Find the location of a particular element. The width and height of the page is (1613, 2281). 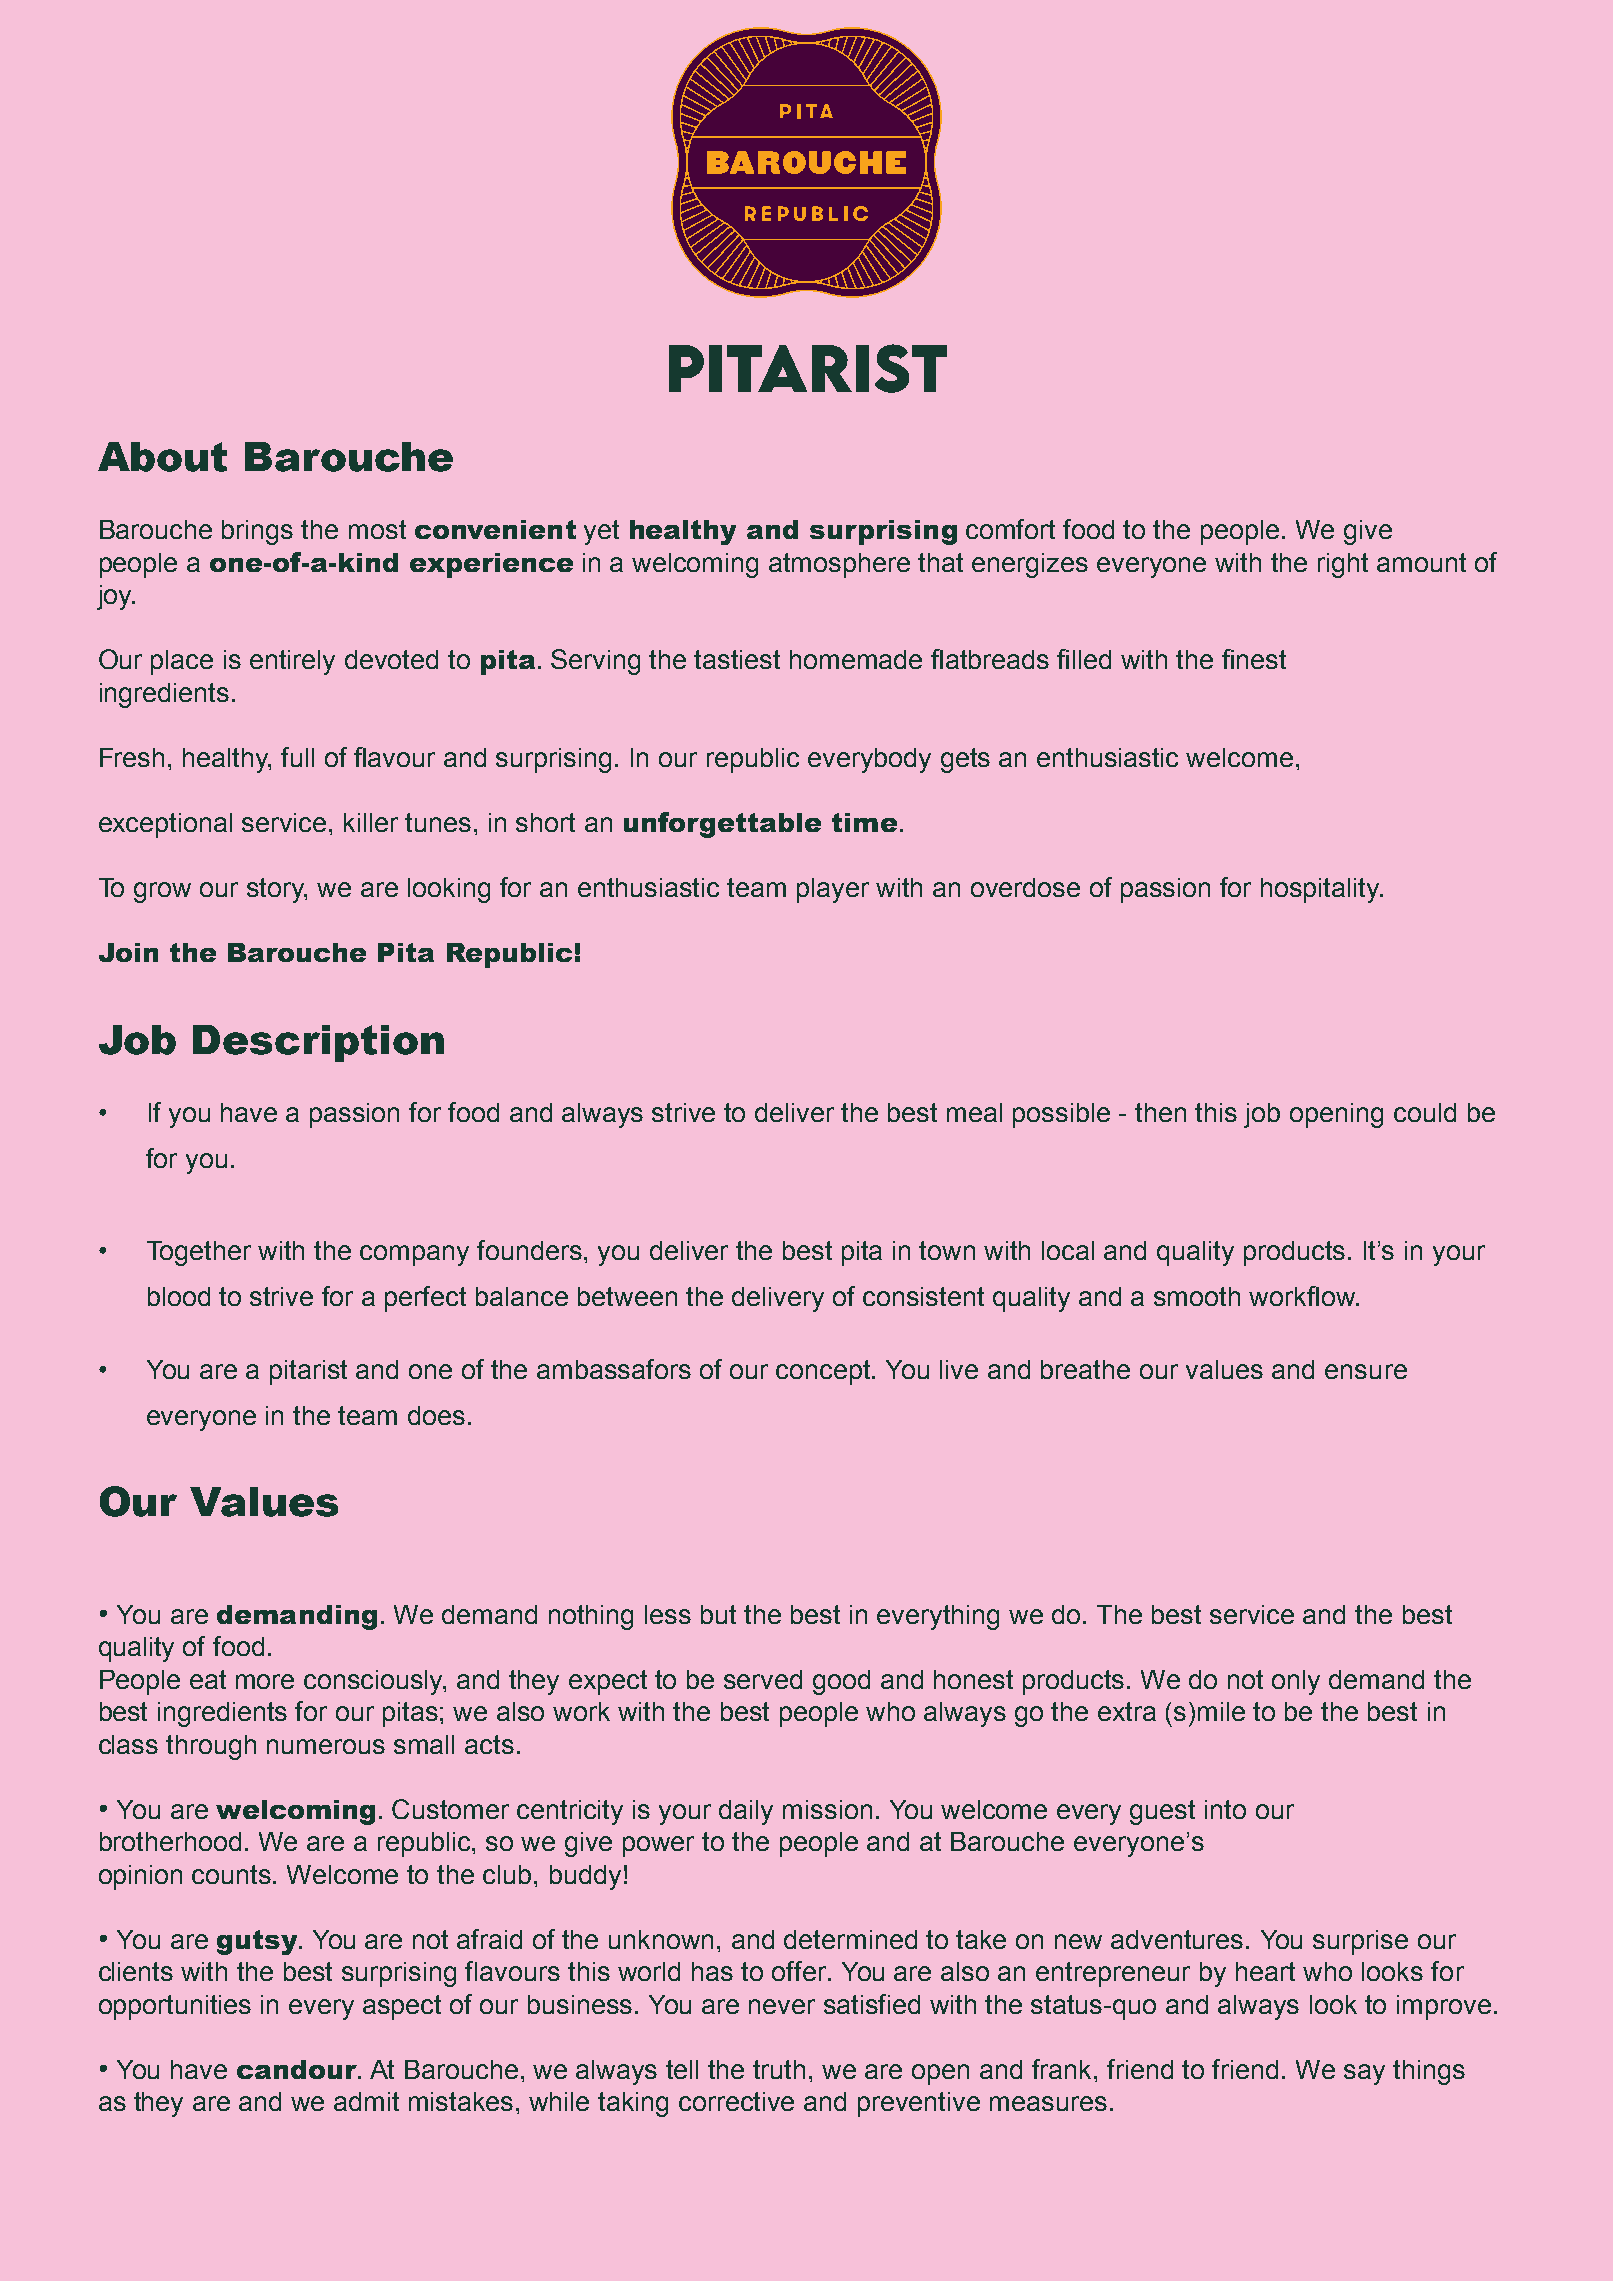

only is located at coordinates (1296, 1682).
